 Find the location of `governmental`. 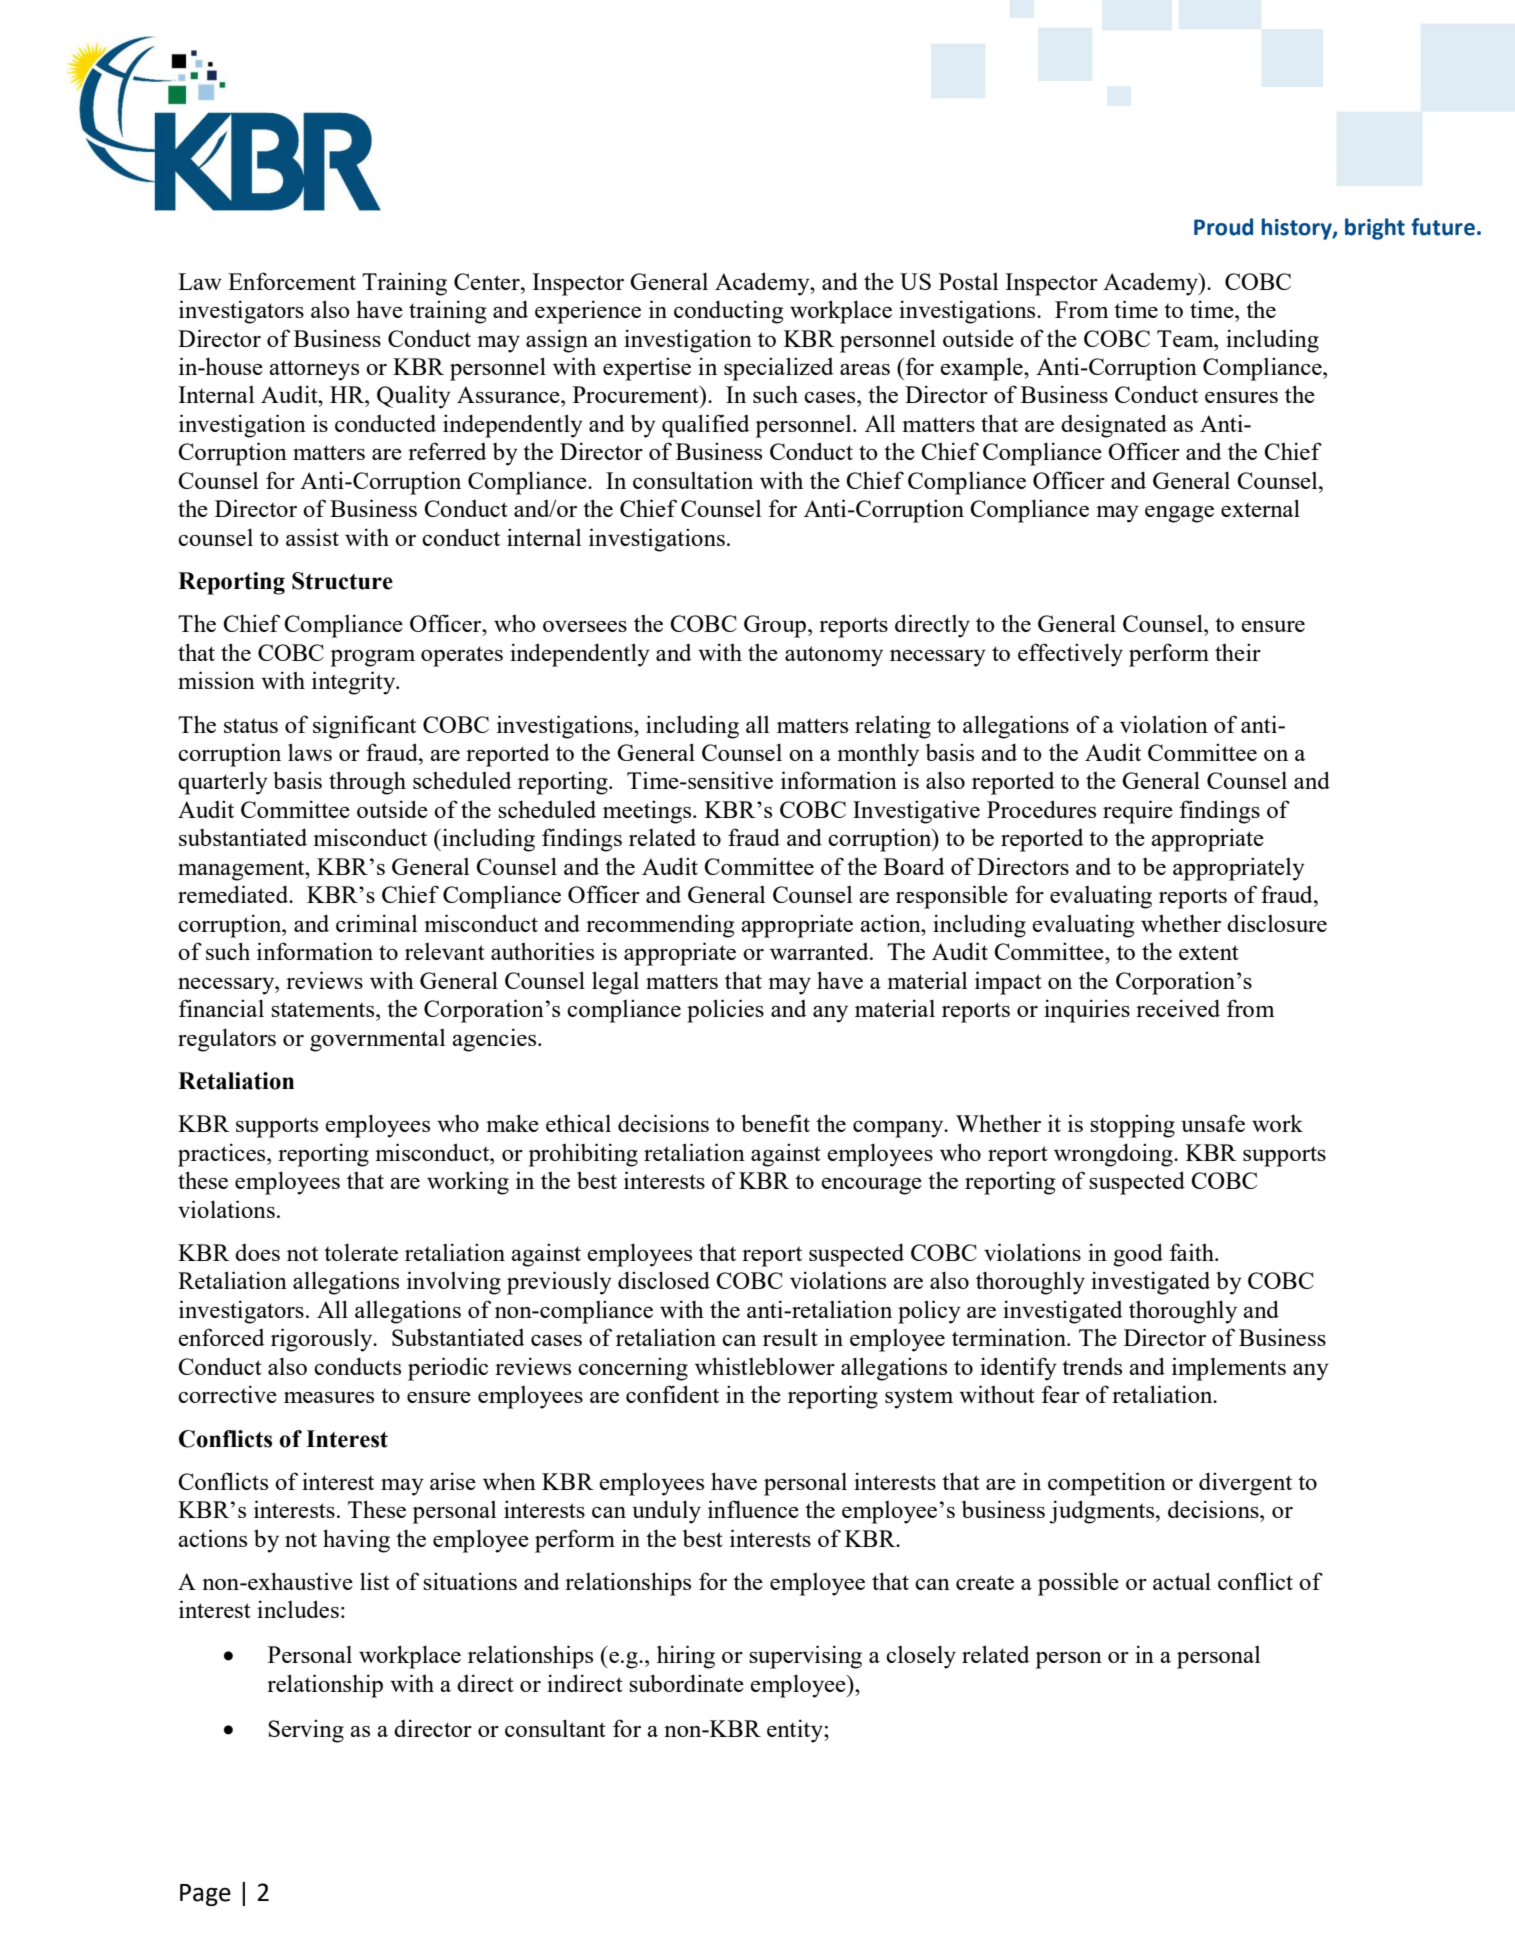

governmental is located at coordinates (378, 1040).
